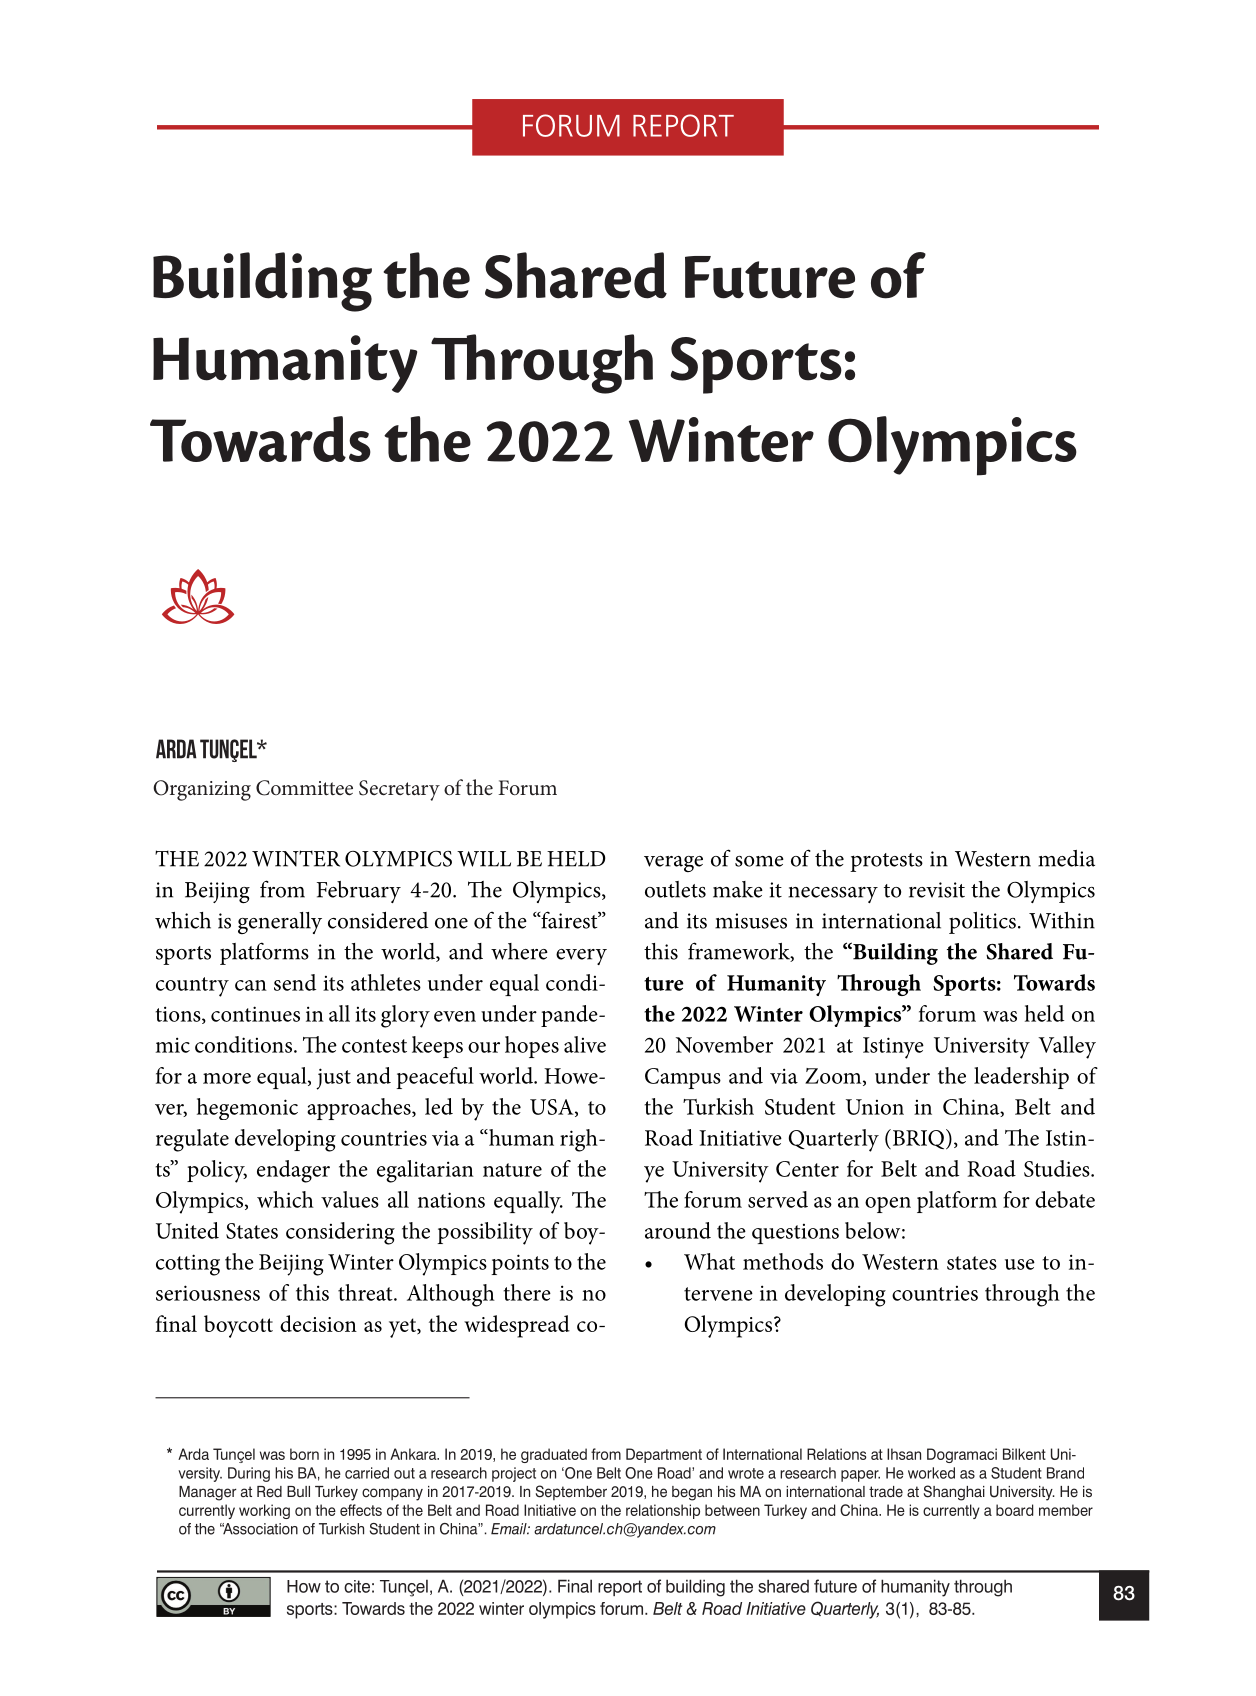 Image resolution: width=1256 pixels, height=1696 pixels. Describe the element at coordinates (585, 1044) in the document. I see `alive` at that location.
